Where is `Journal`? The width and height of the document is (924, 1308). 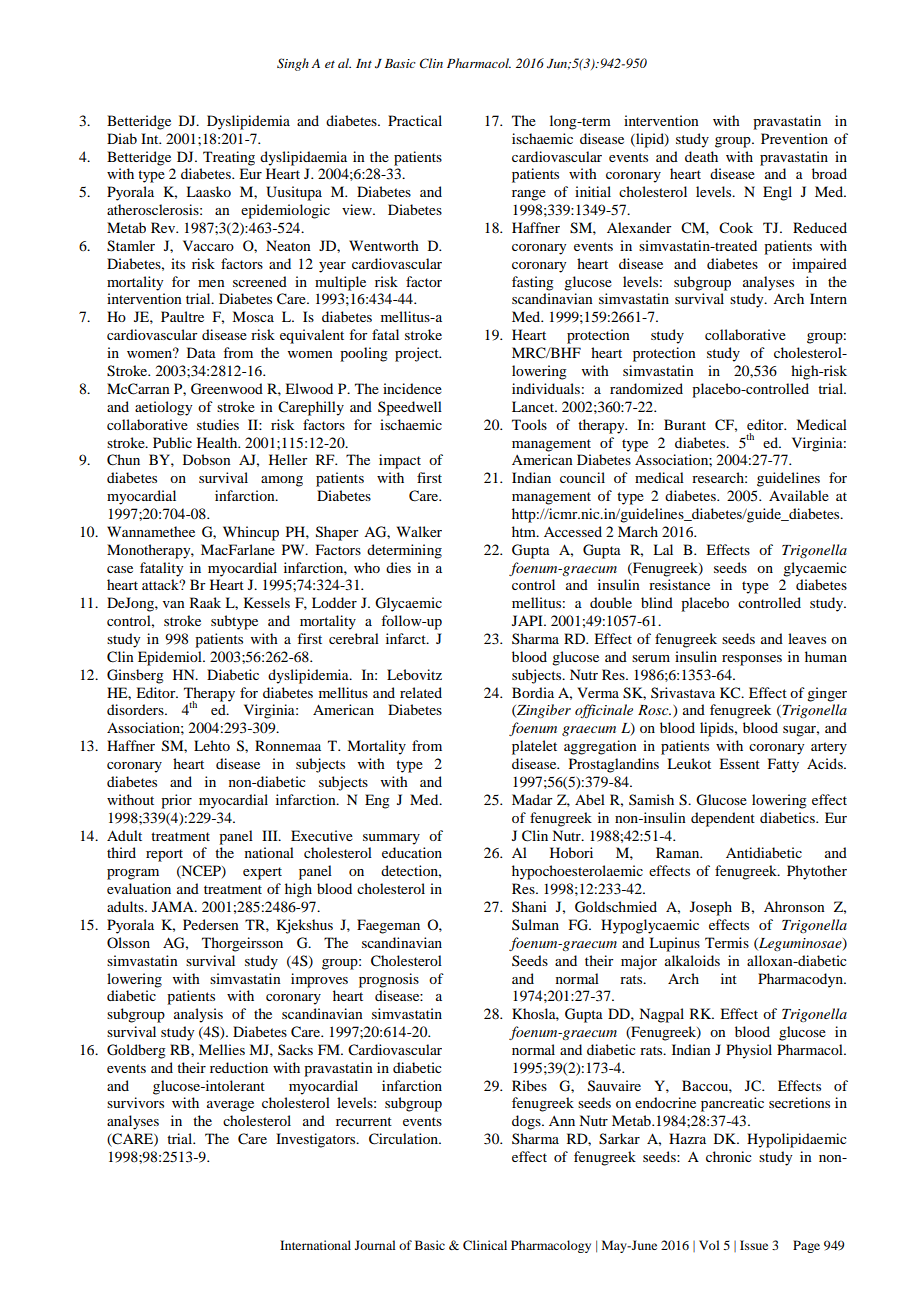 Journal is located at coordinates (375, 1245).
